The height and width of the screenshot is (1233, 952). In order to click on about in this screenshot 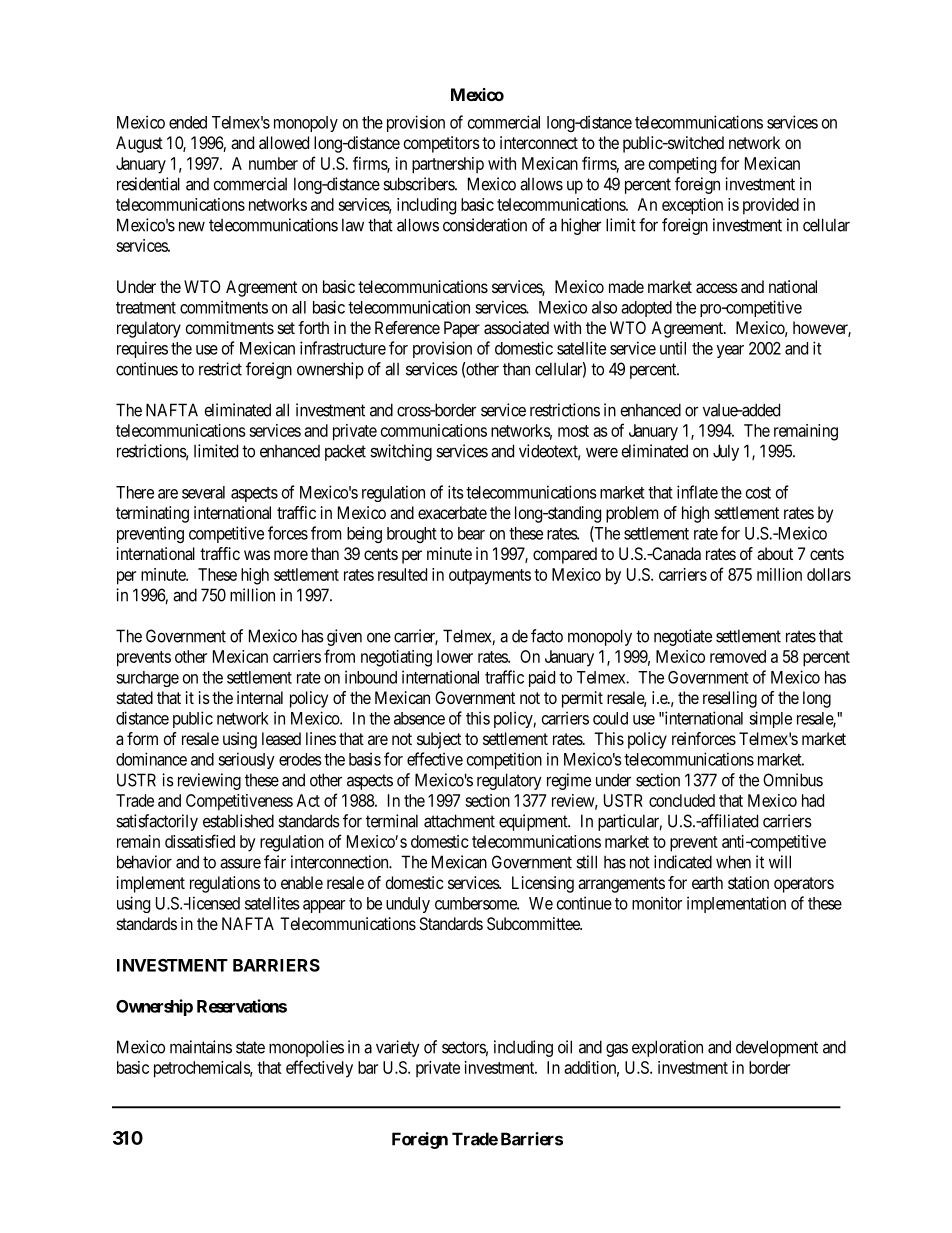, I will do `click(775, 553)`.
